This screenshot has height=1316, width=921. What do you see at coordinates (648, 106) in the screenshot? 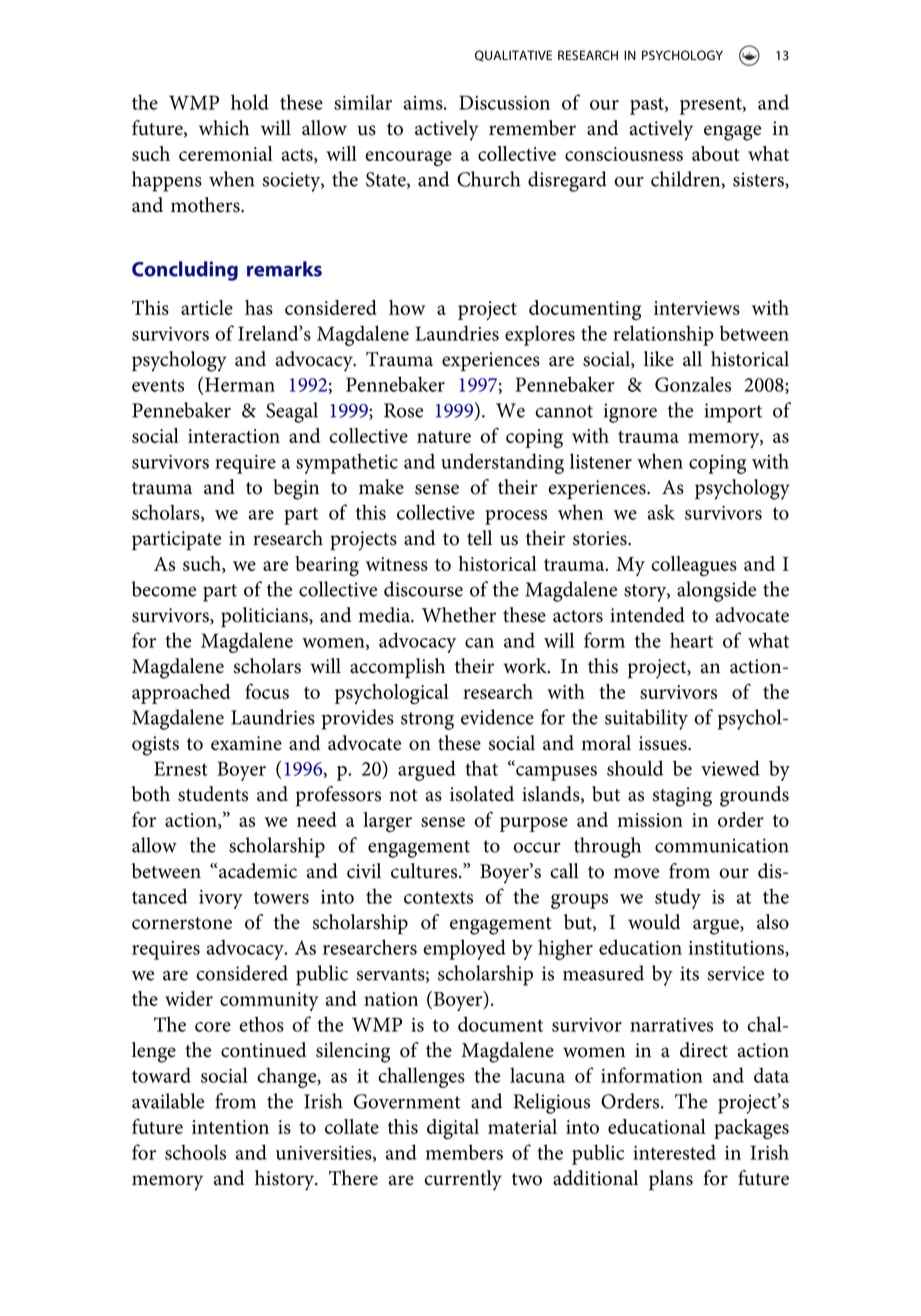
I see `past` at bounding box center [648, 106].
